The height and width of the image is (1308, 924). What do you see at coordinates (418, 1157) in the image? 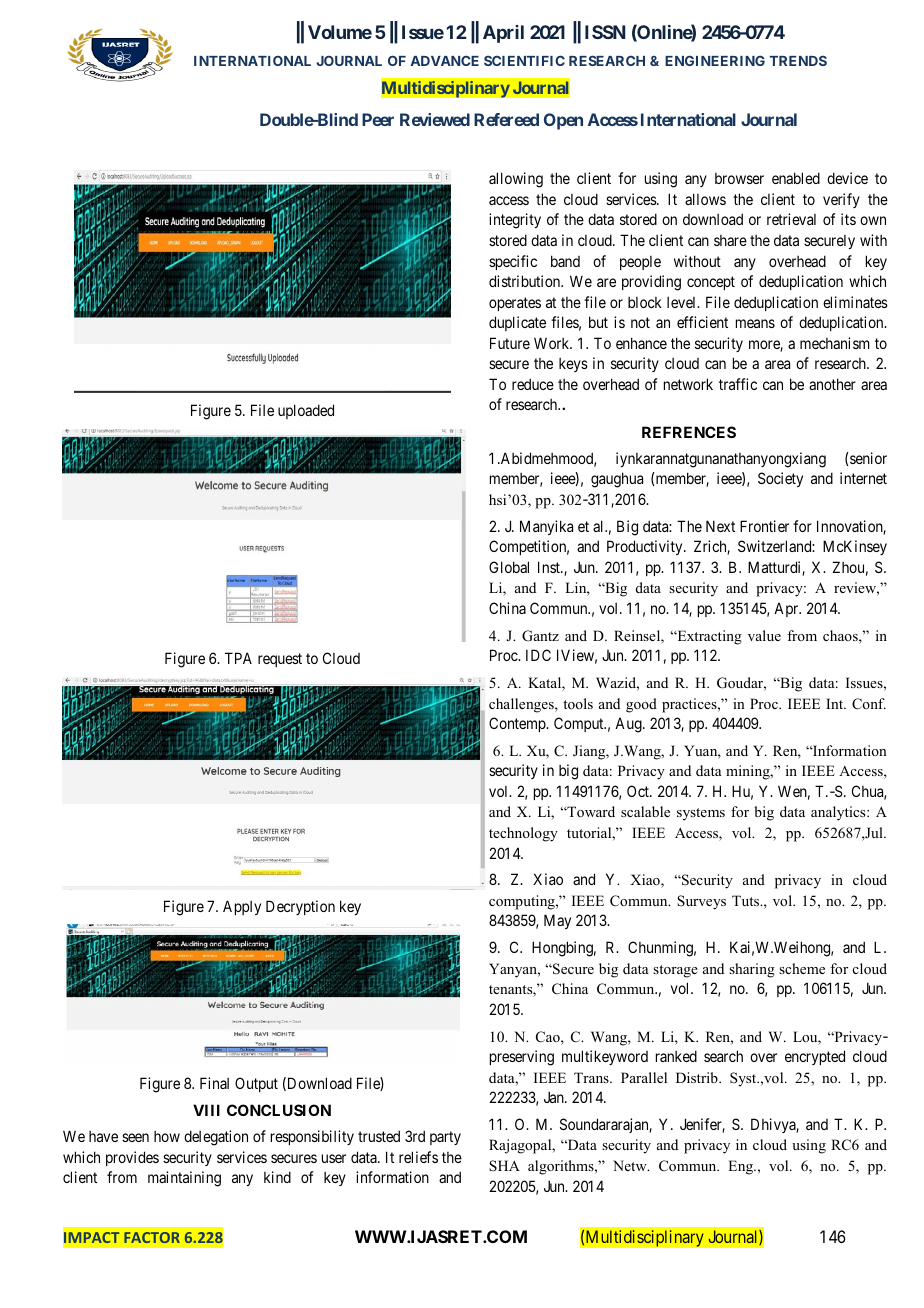
I see `reliefs` at bounding box center [418, 1157].
